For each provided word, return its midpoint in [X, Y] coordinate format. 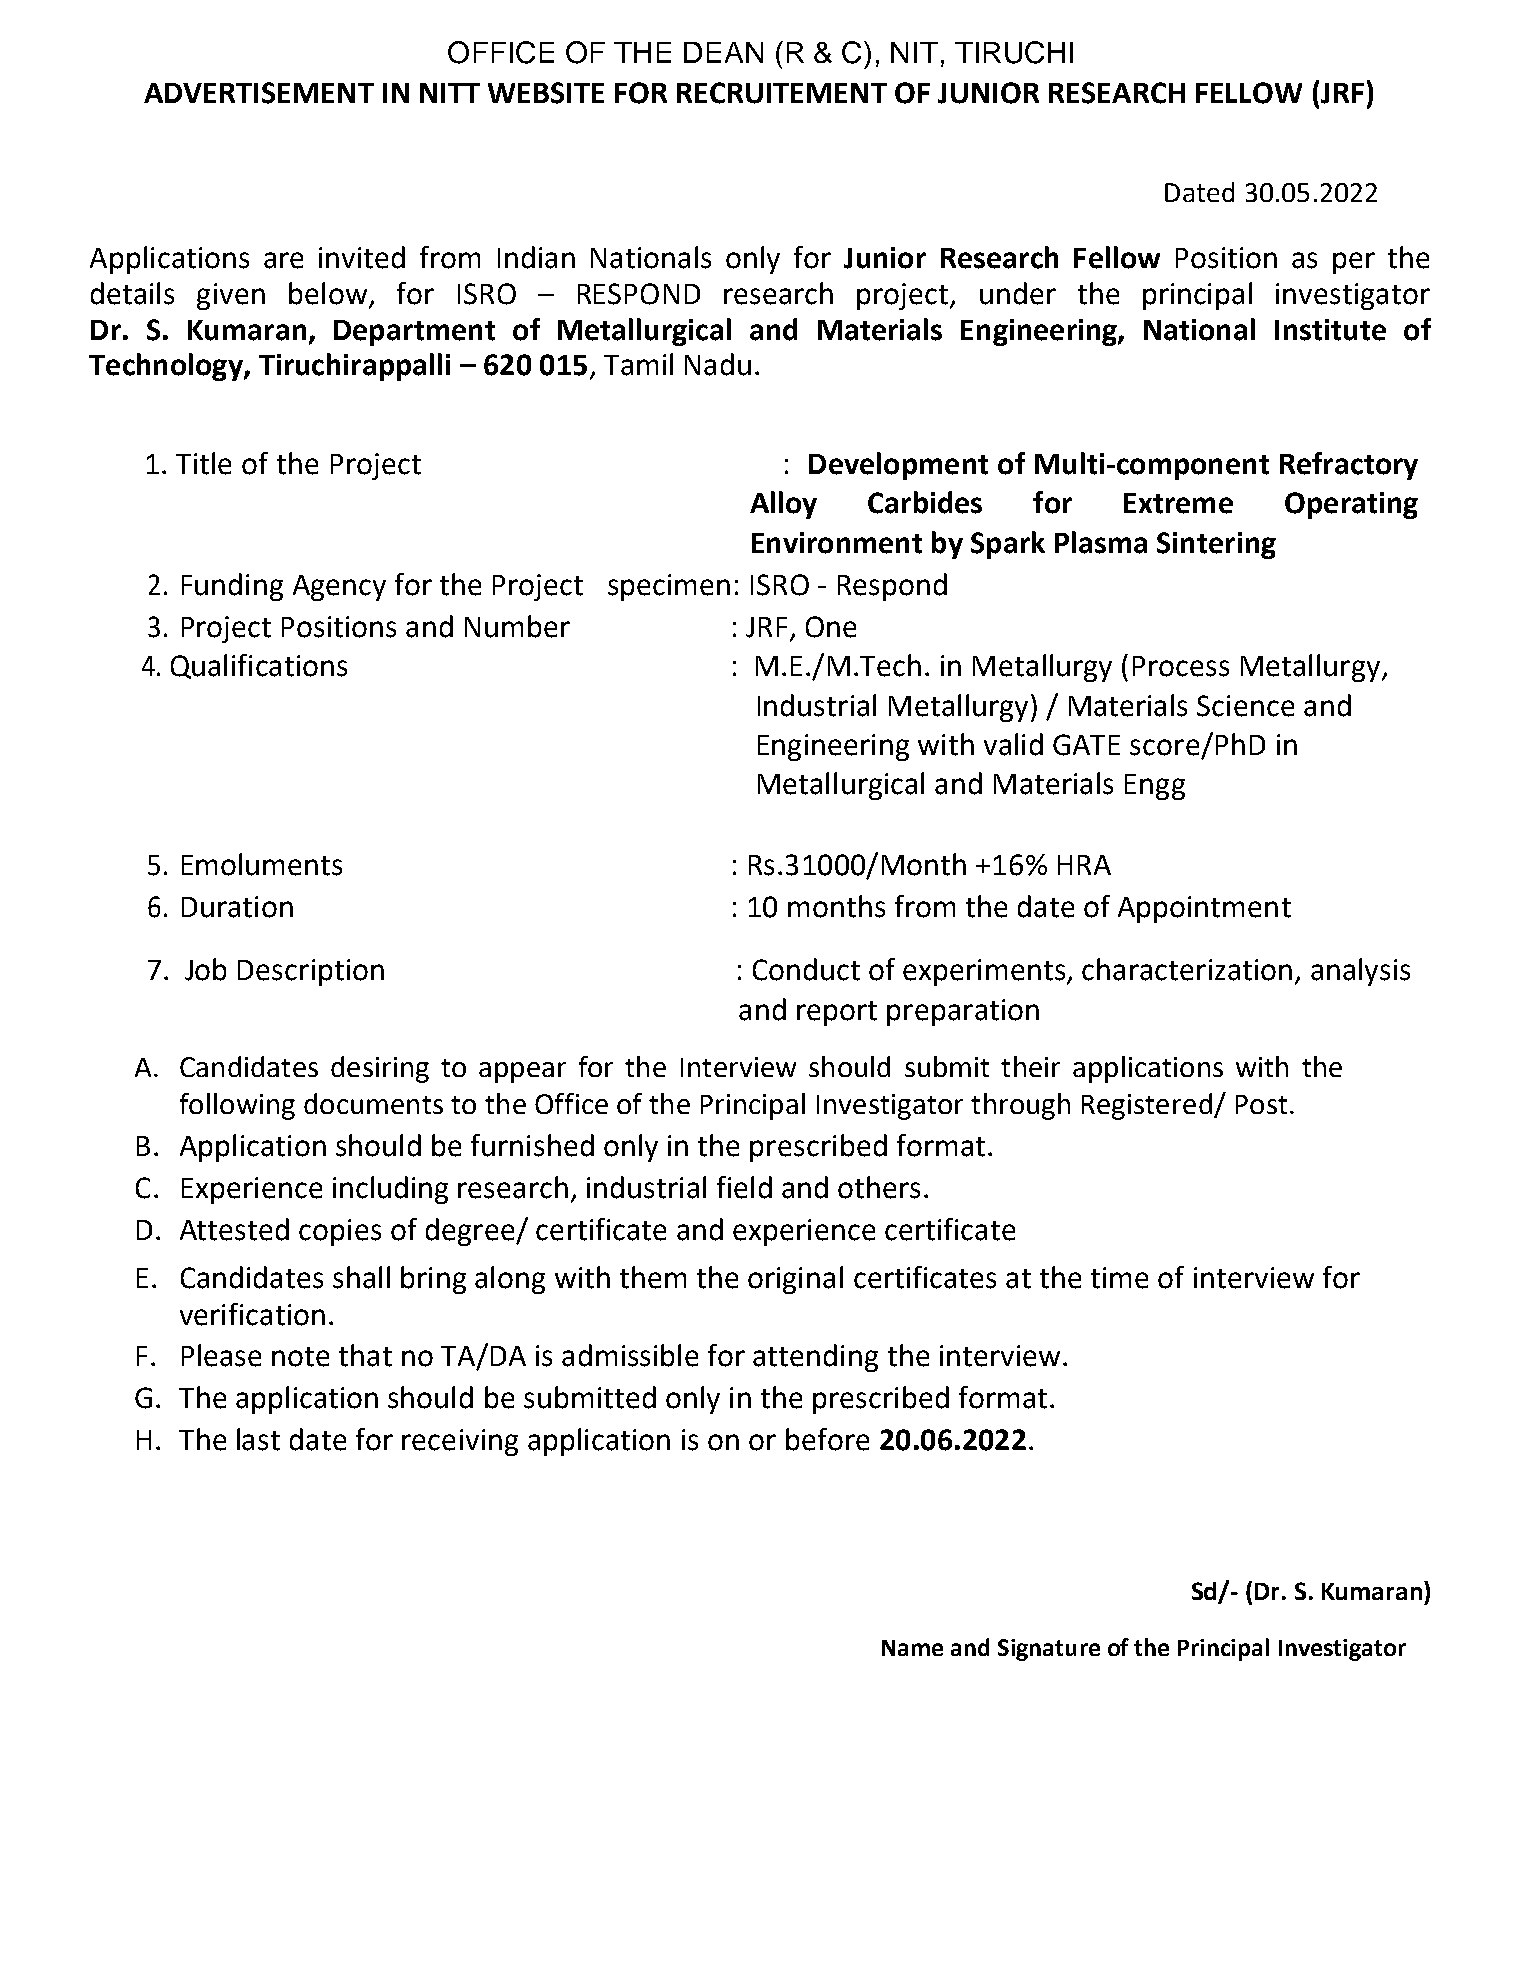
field [744, 1187]
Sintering [1216, 545]
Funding [232, 587]
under [1018, 293]
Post [1261, 1104]
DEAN [723, 52]
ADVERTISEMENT [259, 93]
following [237, 1106]
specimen [669, 587]
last [258, 1439]
